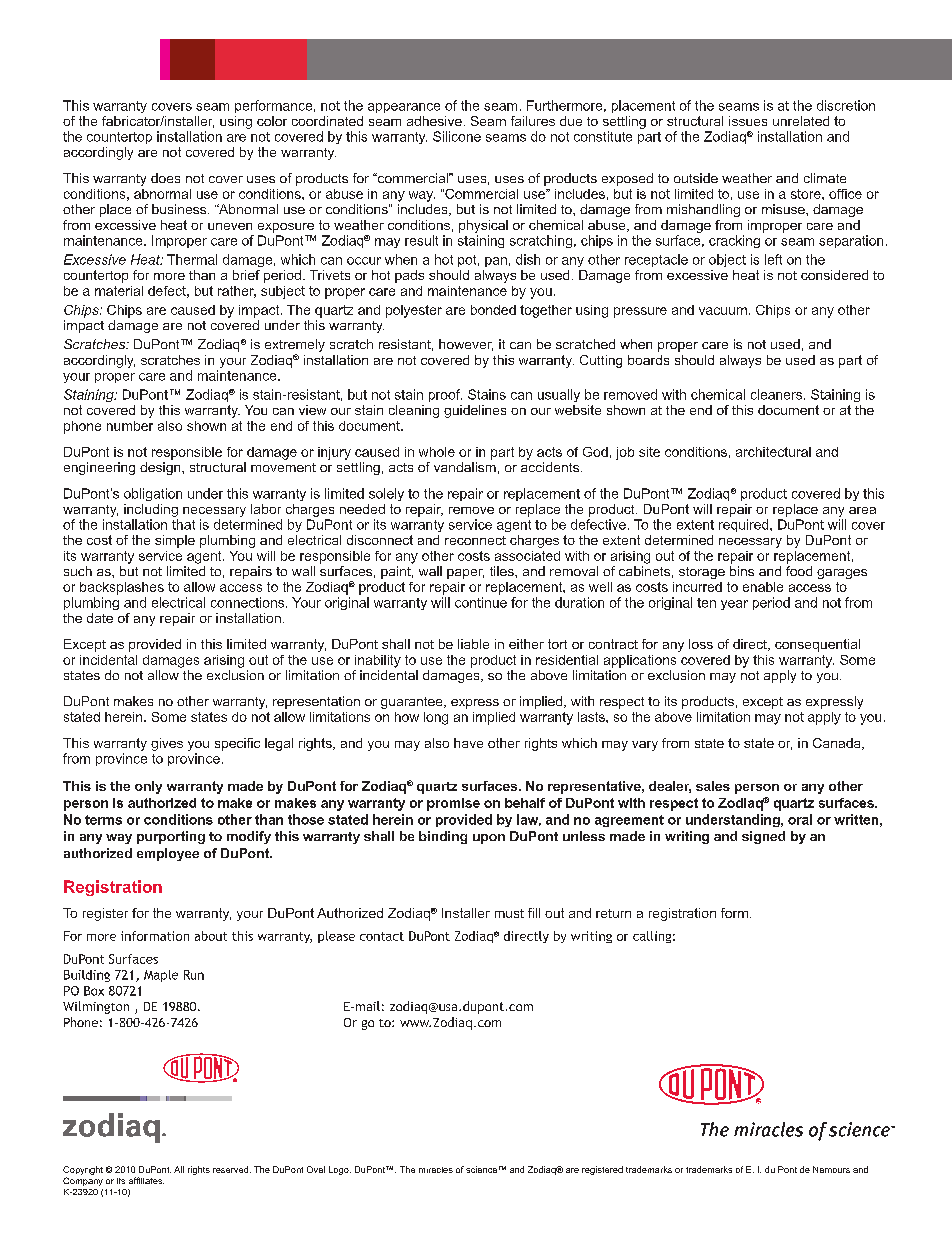 This screenshot has width=952, height=1233. Describe the element at coordinates (100, 618) in the screenshot. I see `date` at that location.
